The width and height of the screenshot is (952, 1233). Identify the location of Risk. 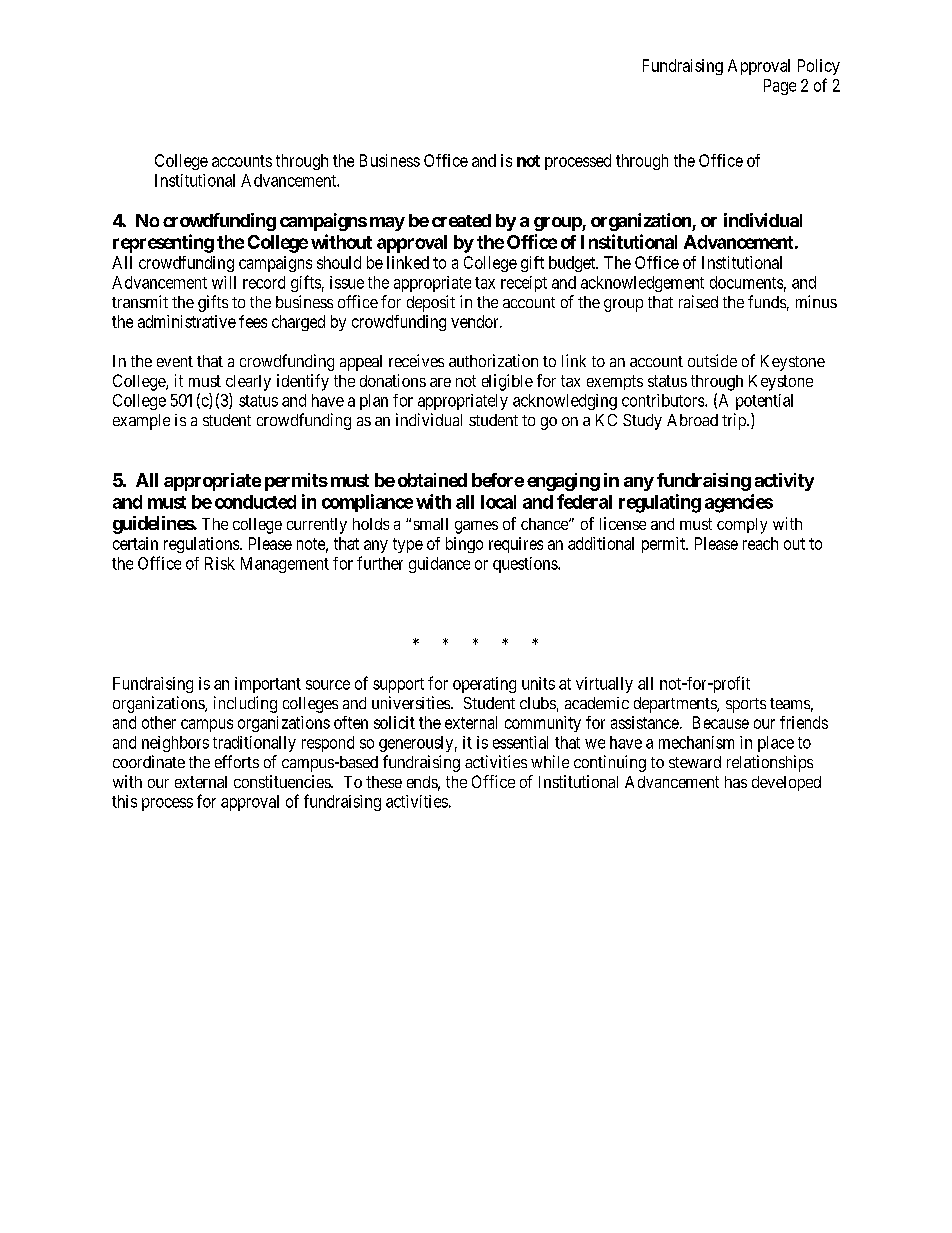
(220, 563).
